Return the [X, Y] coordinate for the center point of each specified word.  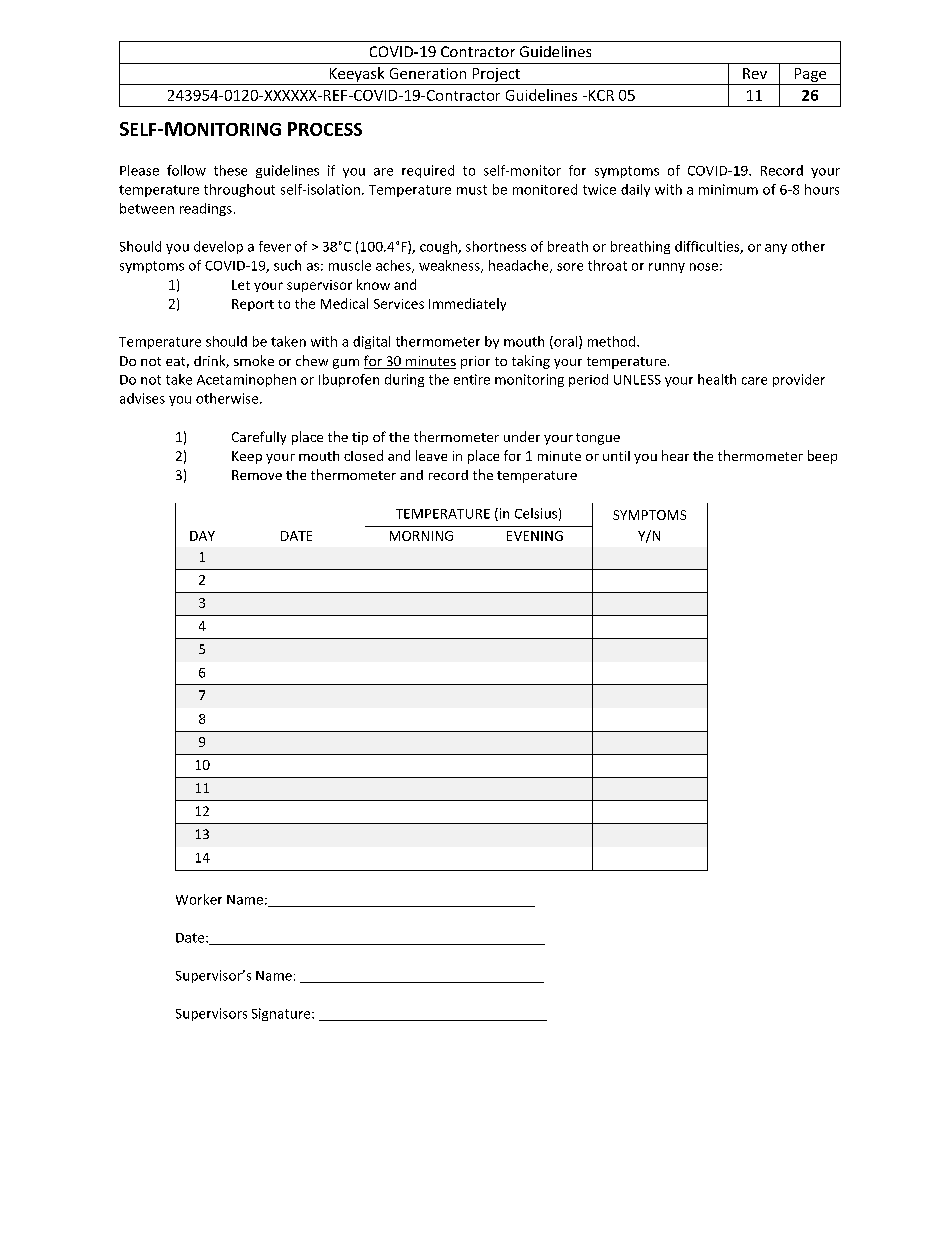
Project [496, 76]
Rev [755, 73]
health [717, 379]
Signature [282, 1014]
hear [675, 455]
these [230, 170]
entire [472, 379]
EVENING [535, 536]
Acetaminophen [246, 380]
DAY [202, 536]
